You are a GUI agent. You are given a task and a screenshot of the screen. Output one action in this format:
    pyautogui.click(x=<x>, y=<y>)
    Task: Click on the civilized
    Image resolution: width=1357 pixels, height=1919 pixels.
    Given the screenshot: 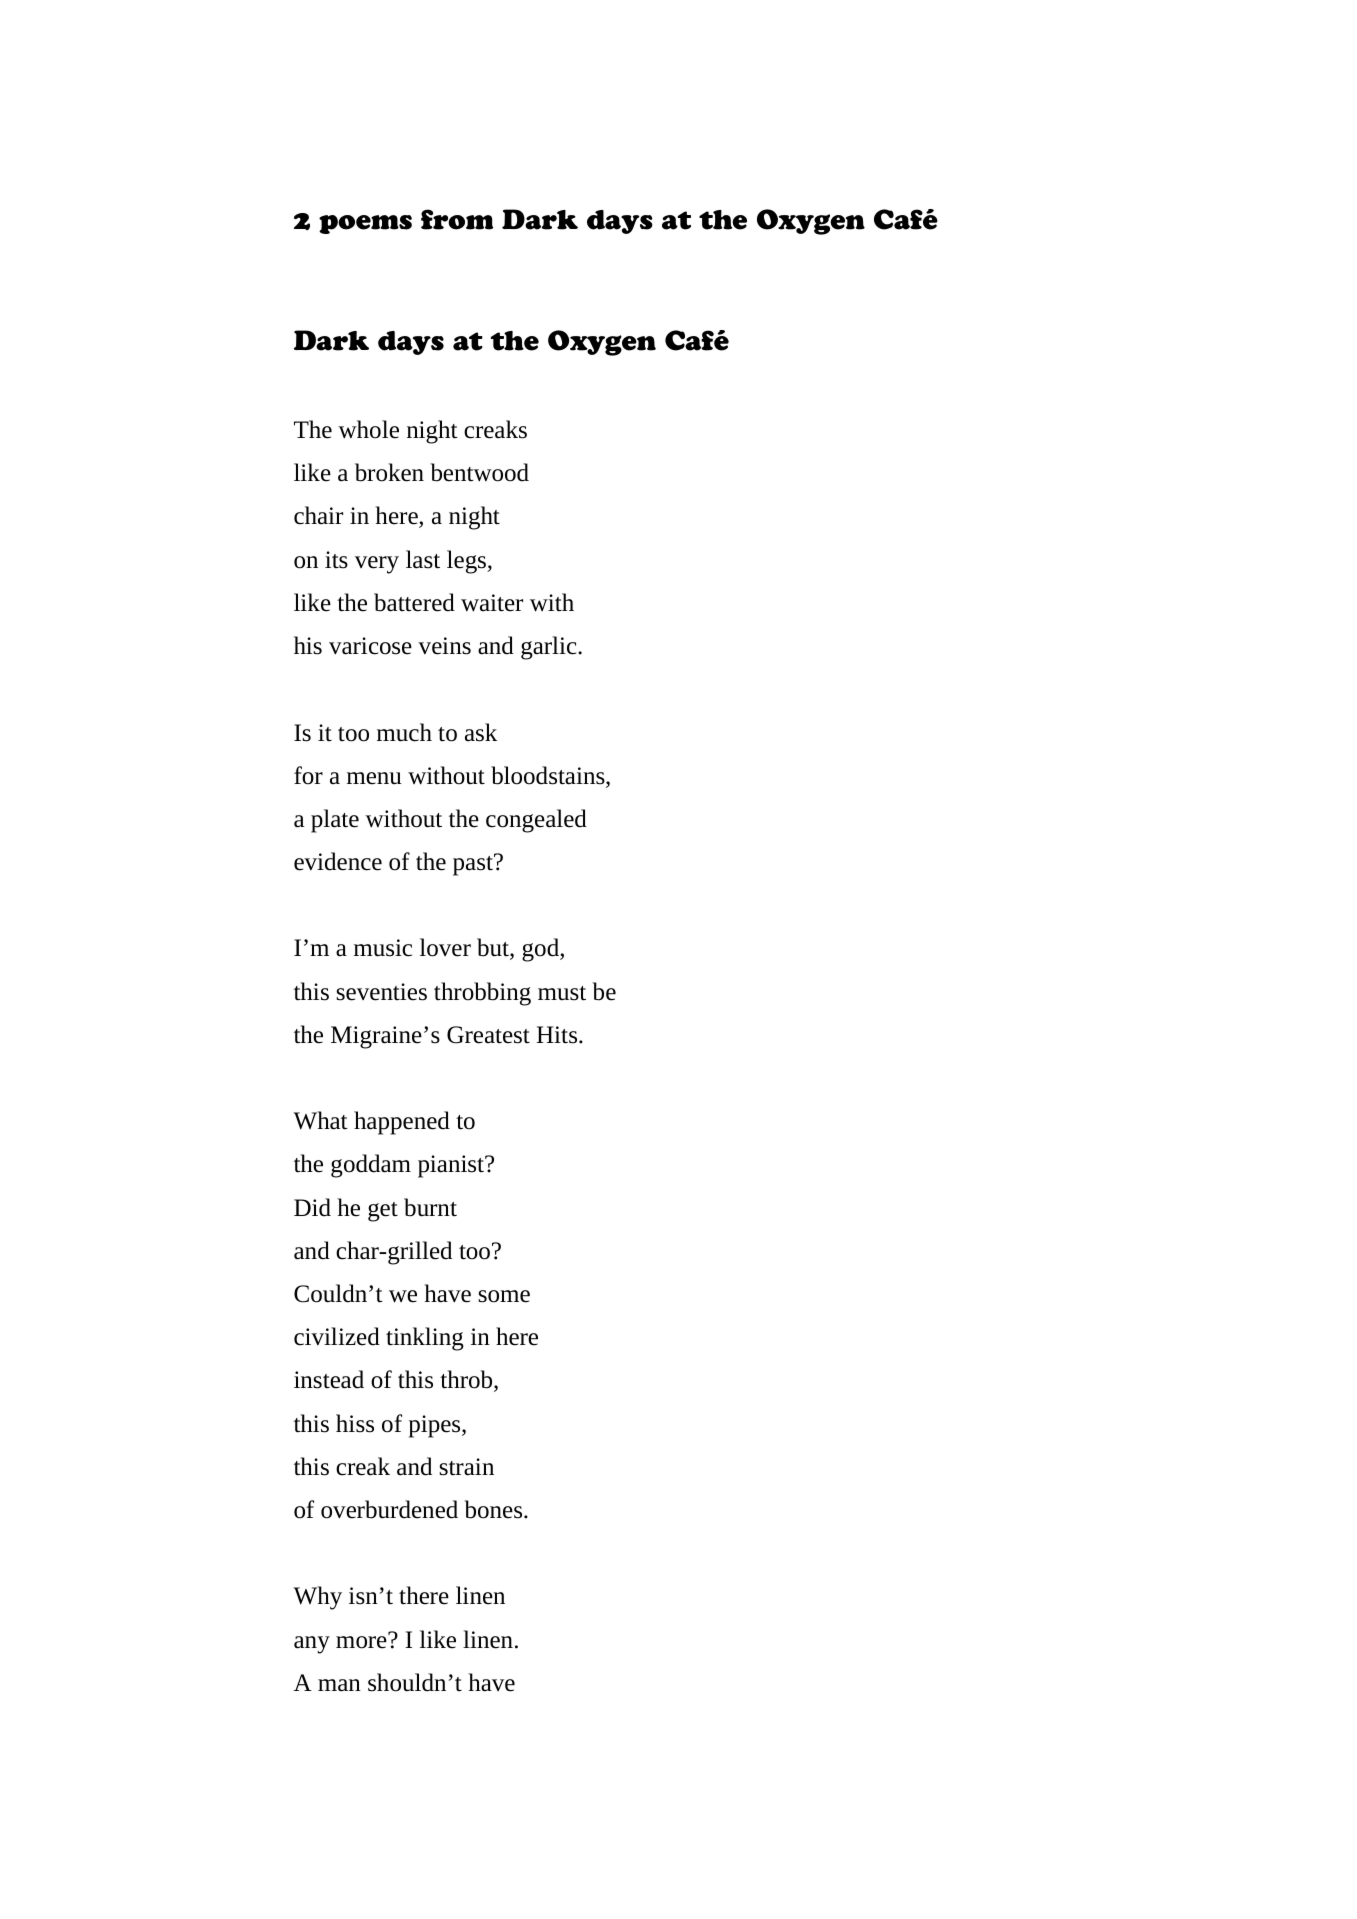 What is the action you would take?
    pyautogui.click(x=337, y=1336)
